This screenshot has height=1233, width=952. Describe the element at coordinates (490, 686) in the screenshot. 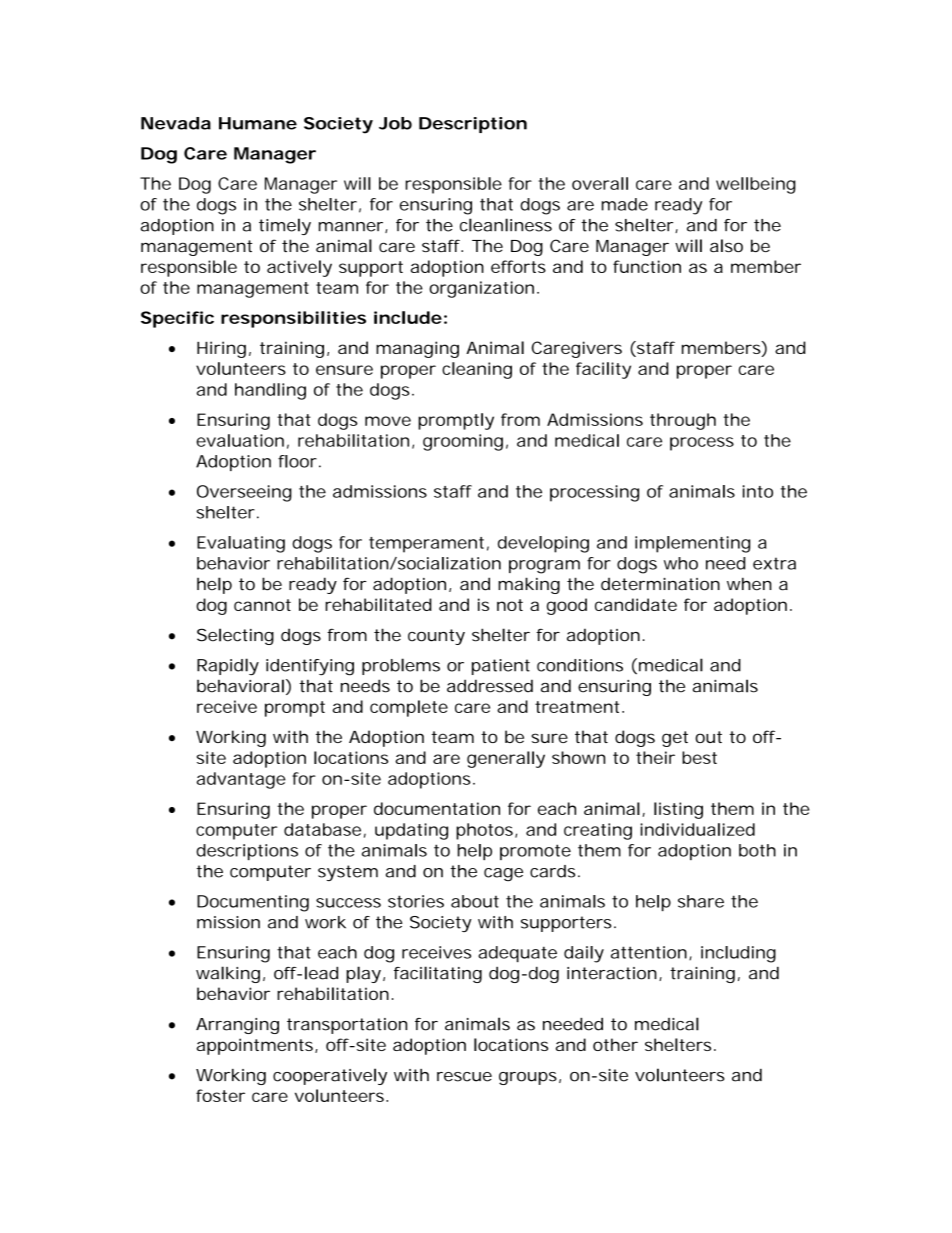

I see `addressed` at that location.
